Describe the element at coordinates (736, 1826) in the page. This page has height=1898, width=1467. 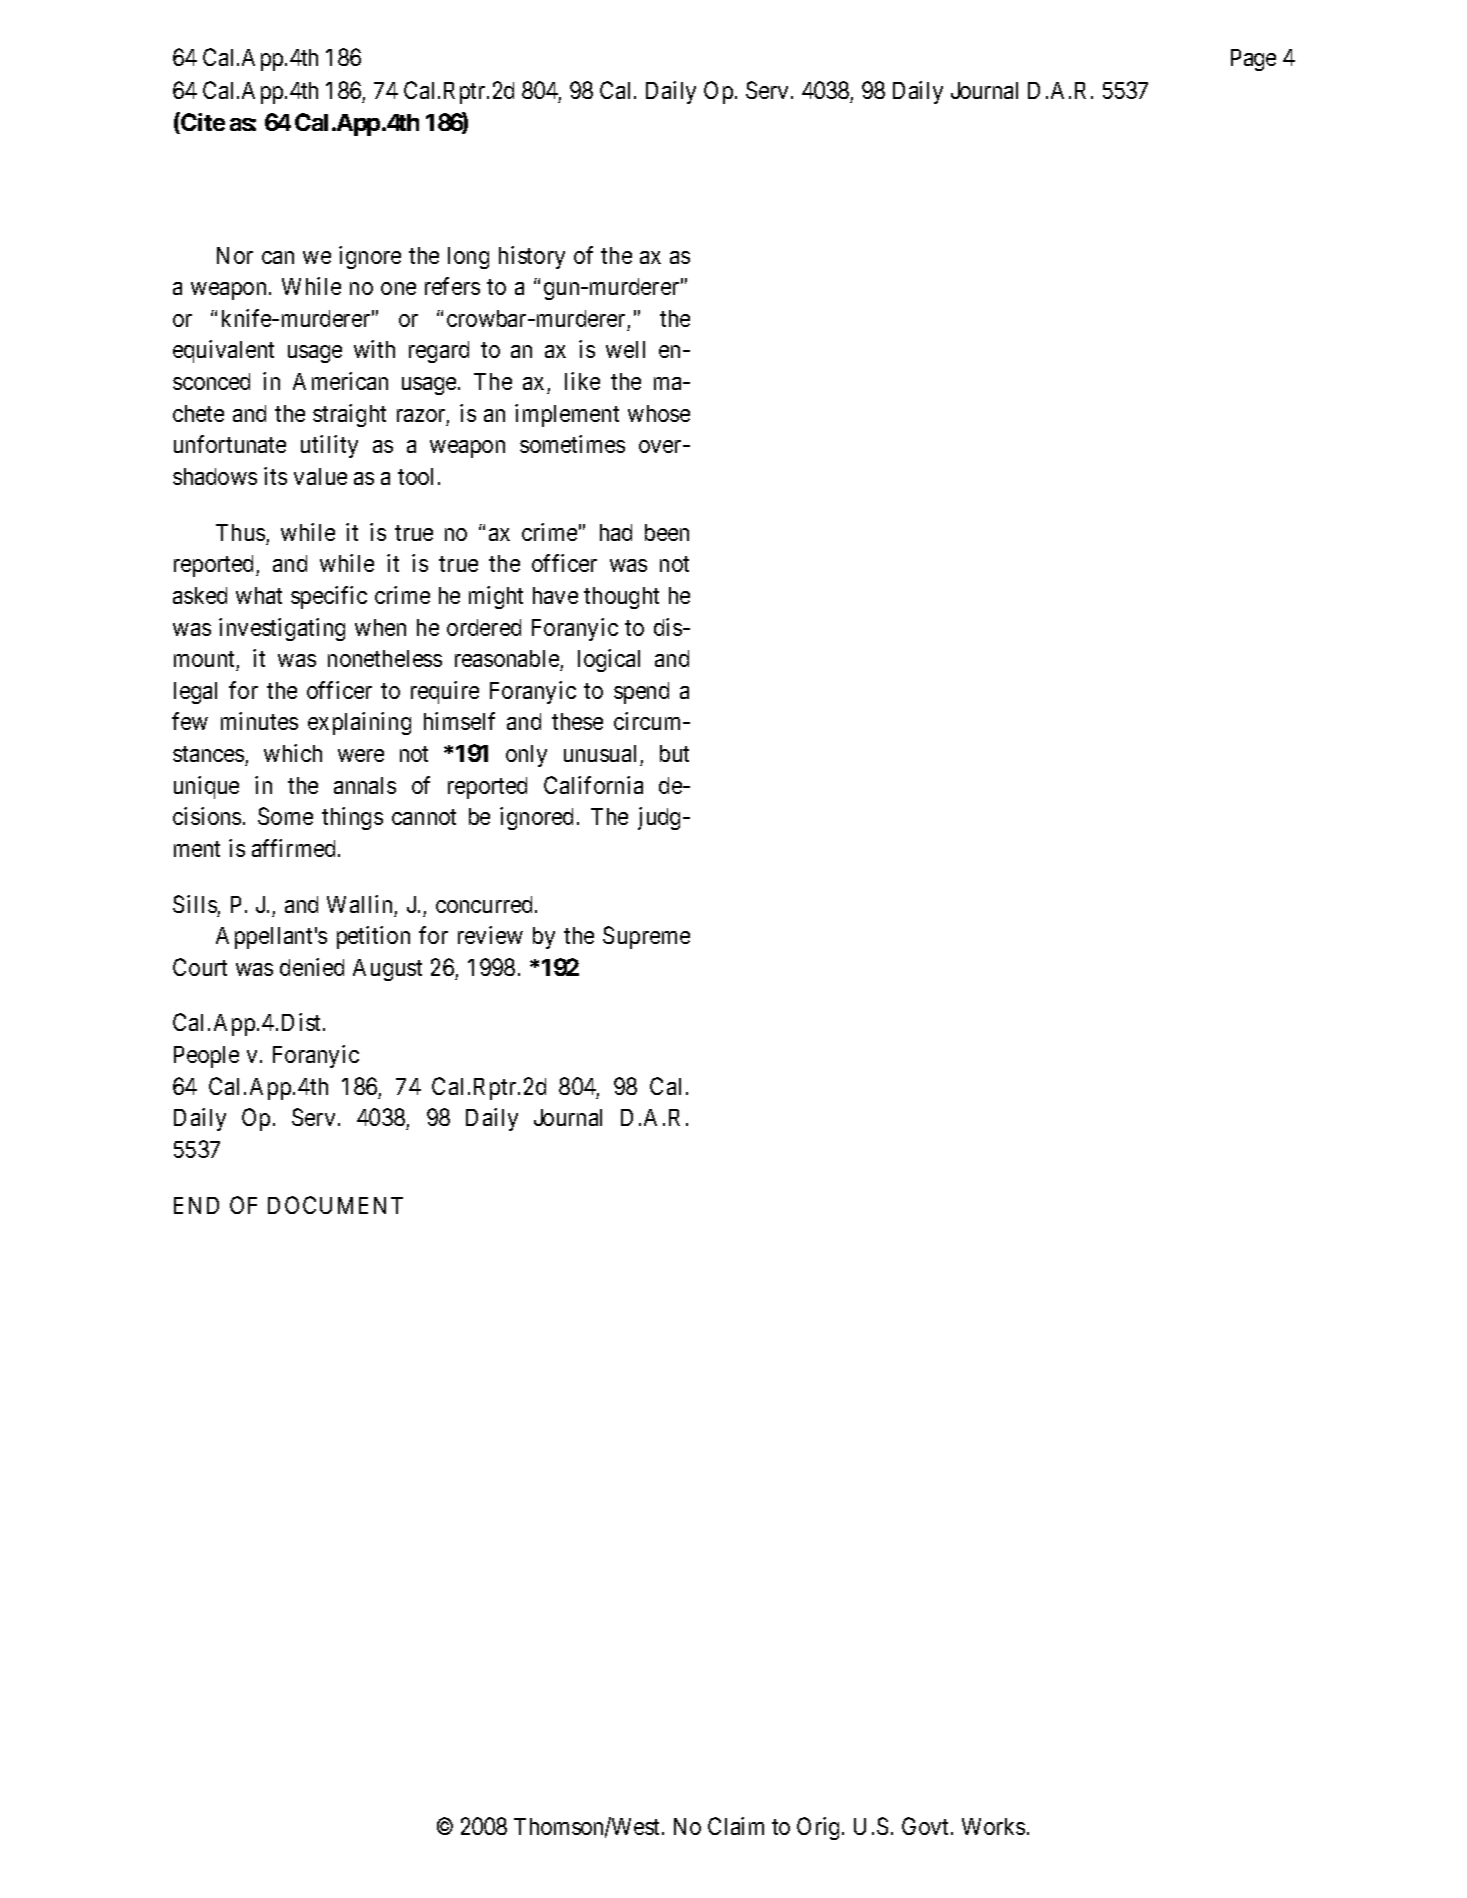
I see `Claim` at that location.
